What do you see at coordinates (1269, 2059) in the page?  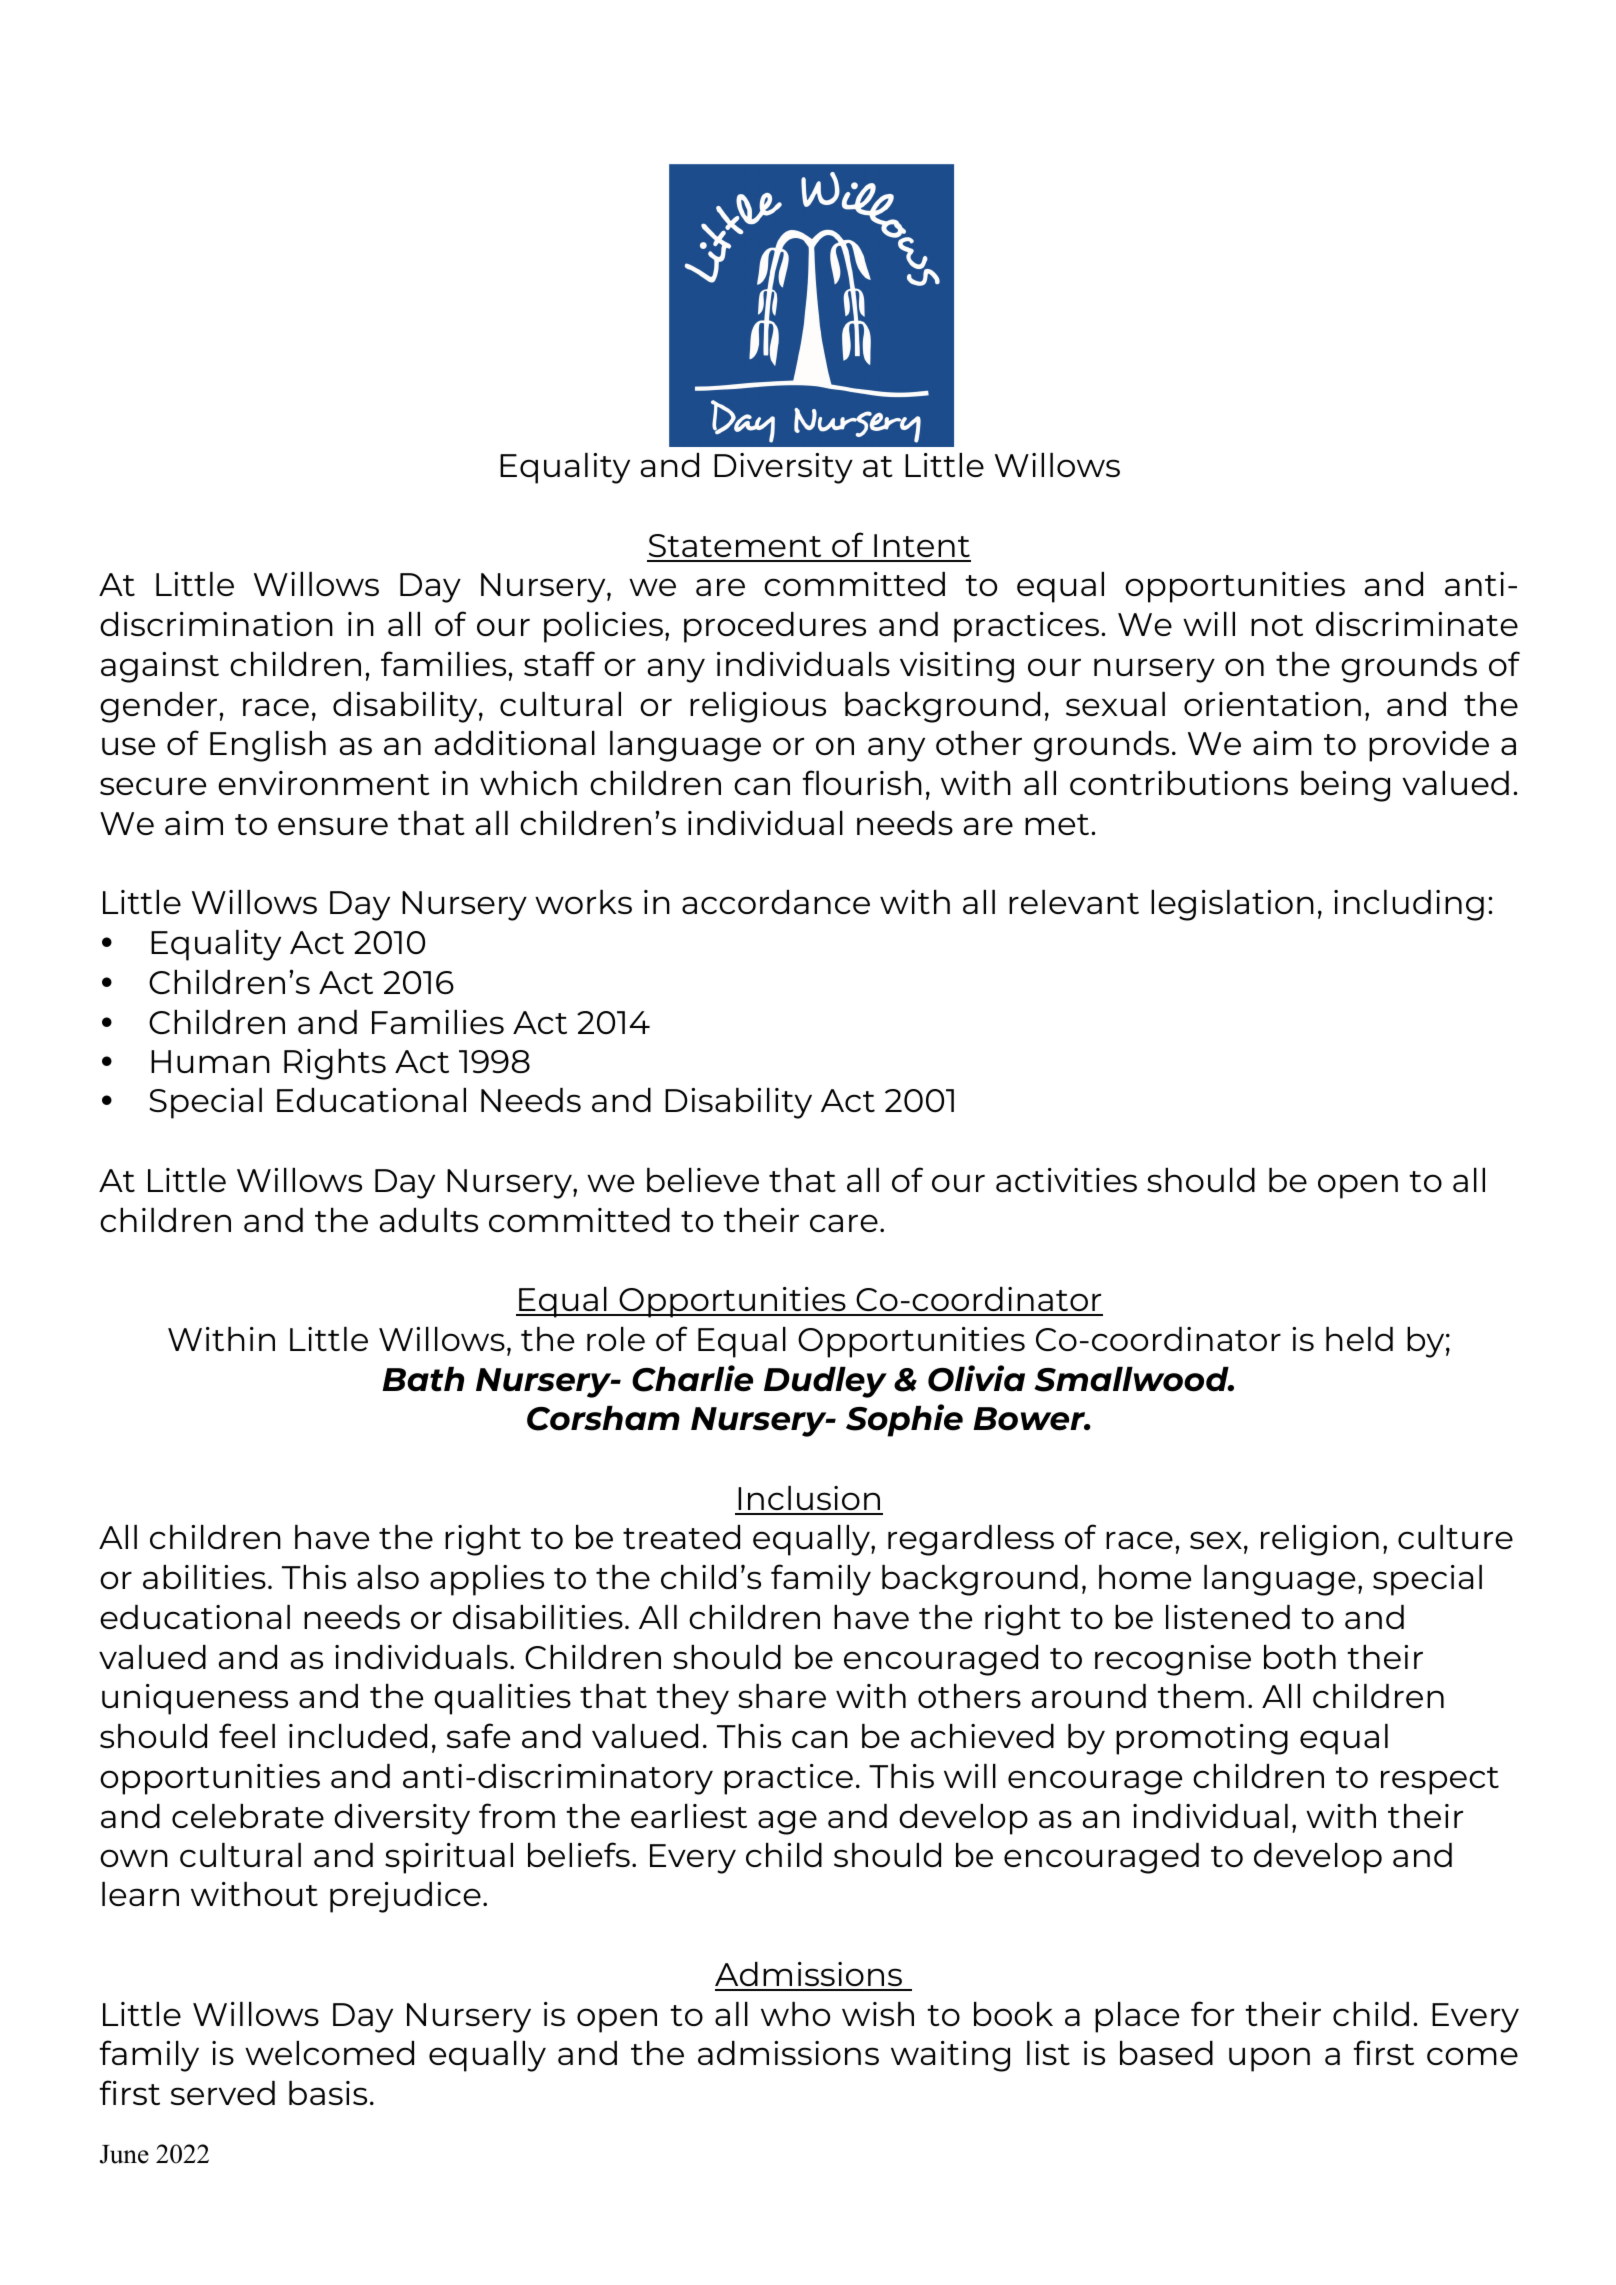 I see `upon` at bounding box center [1269, 2059].
